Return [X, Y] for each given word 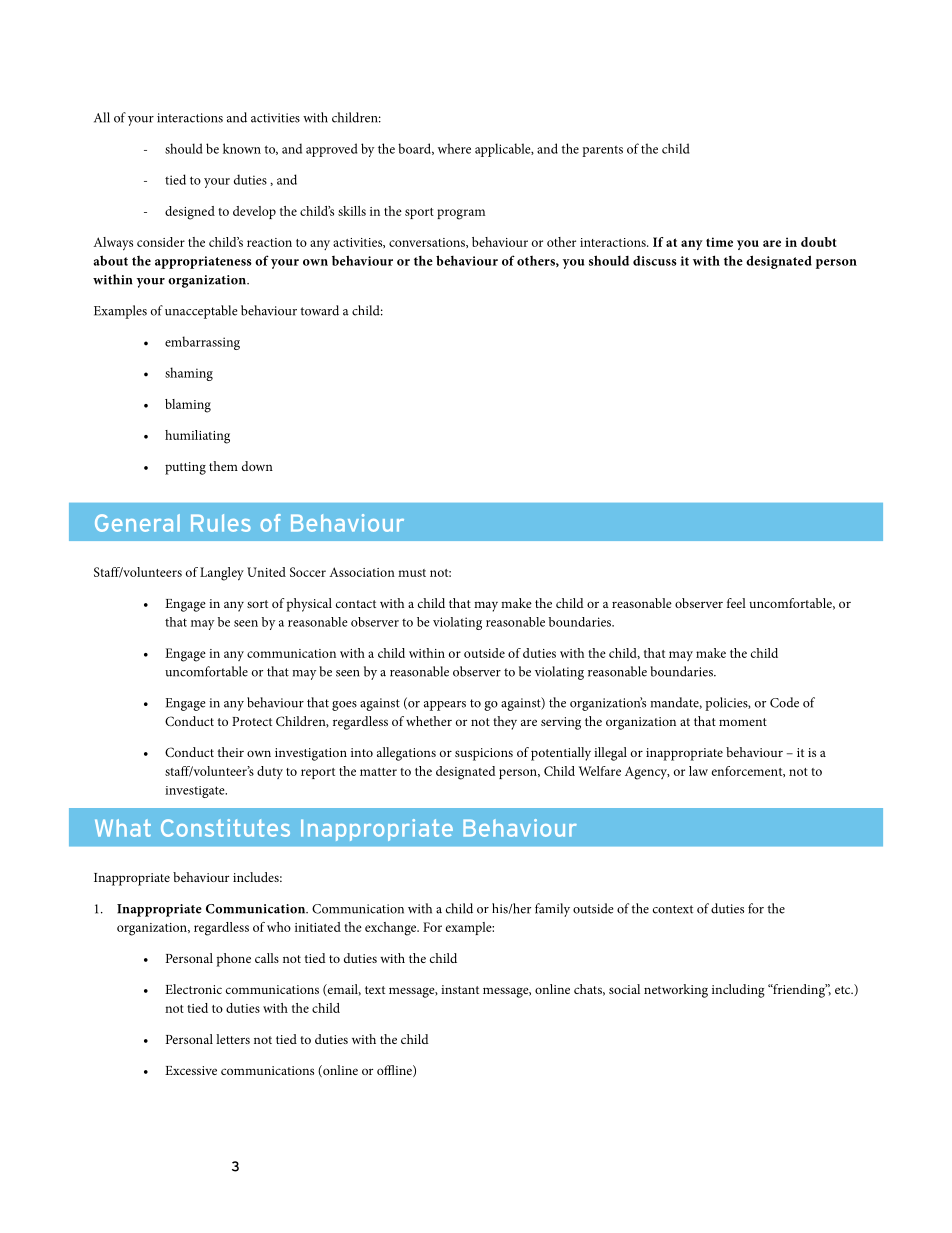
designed [190, 213]
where [454, 148]
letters [233, 1039]
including [738, 991]
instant [460, 989]
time [719, 242]
